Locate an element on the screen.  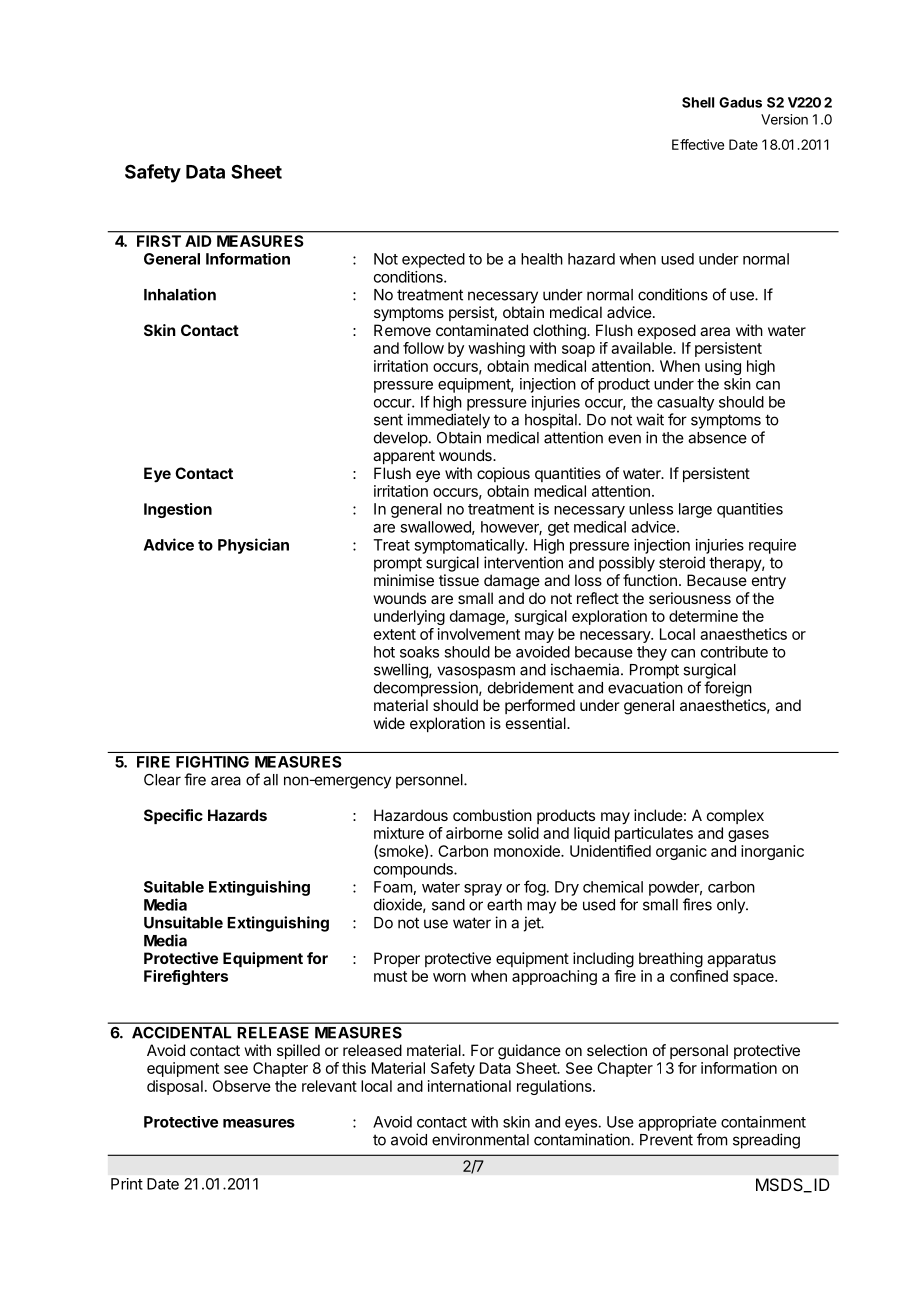
from is located at coordinates (712, 1139).
